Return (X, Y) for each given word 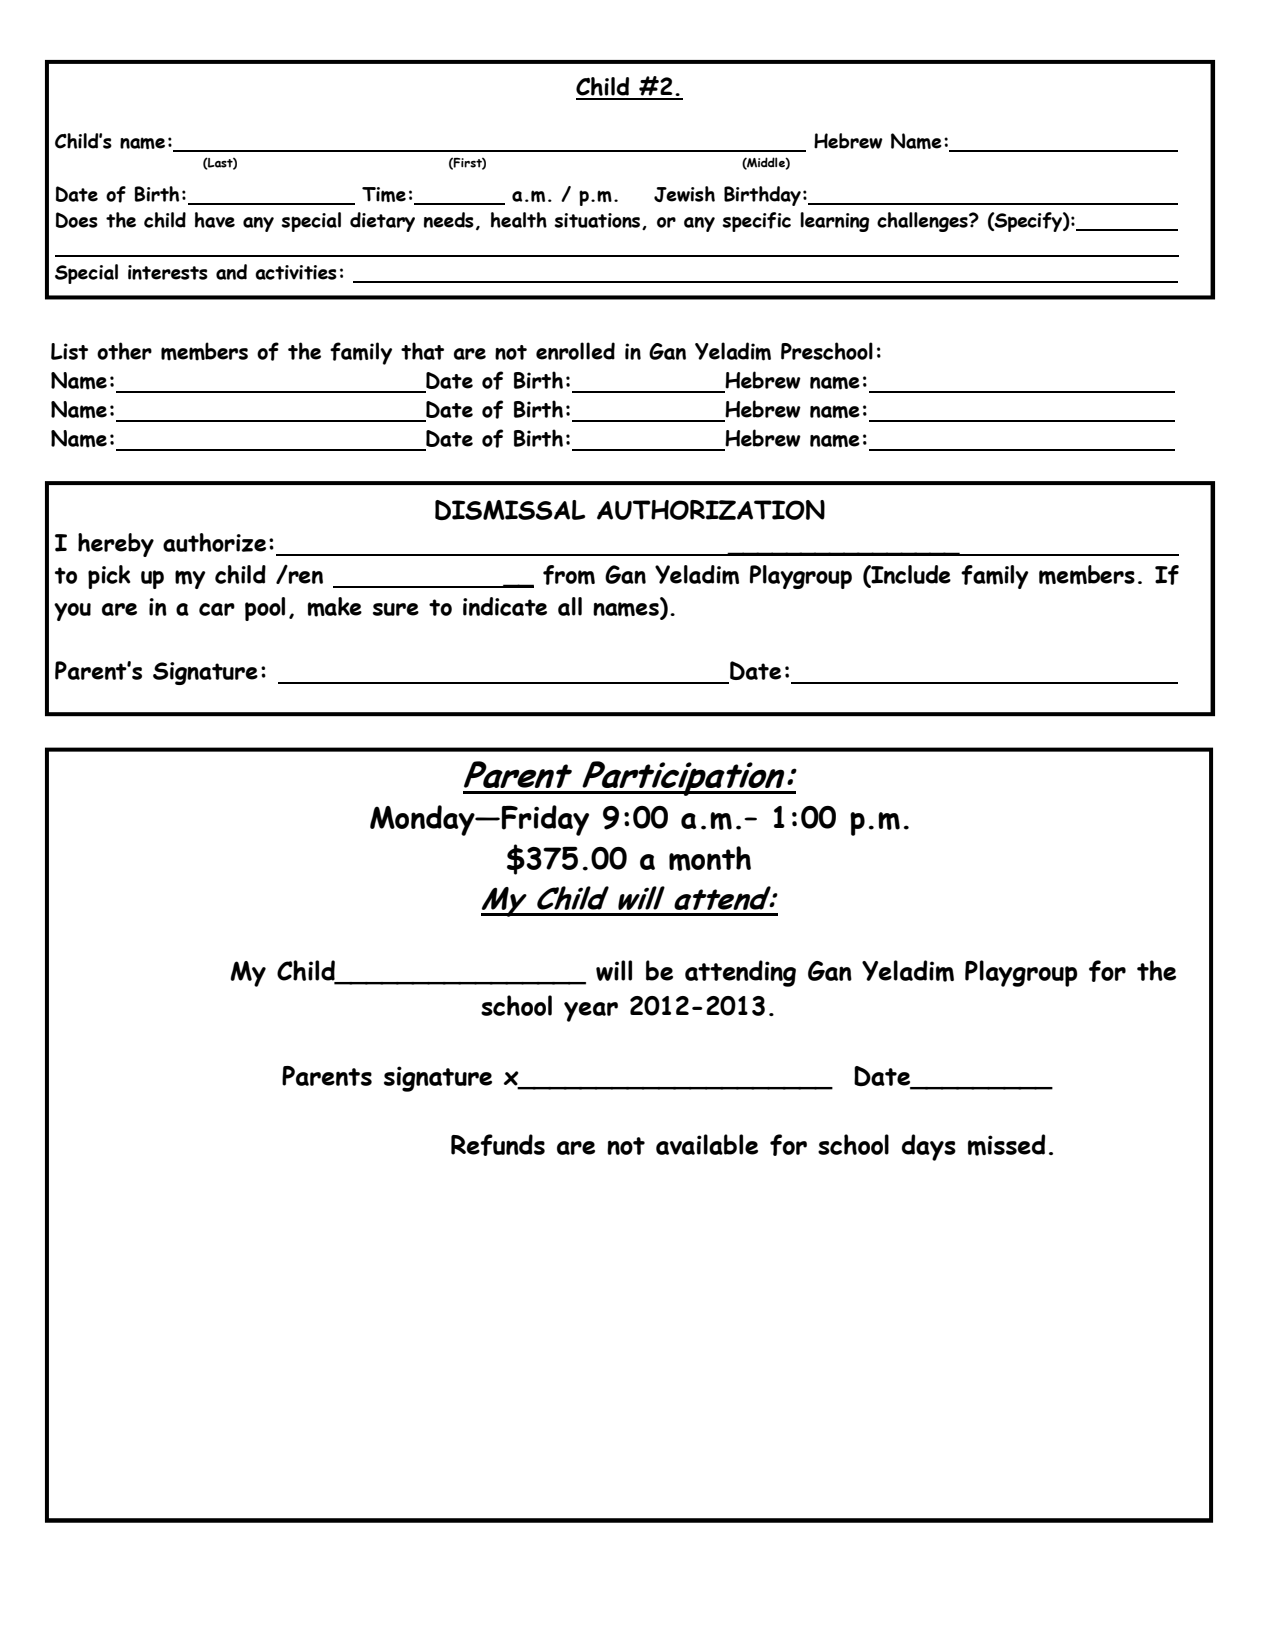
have (215, 220)
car (217, 609)
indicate (505, 606)
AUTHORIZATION (711, 510)
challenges (923, 222)
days (929, 1147)
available (707, 1144)
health (519, 220)
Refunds (498, 1145)
